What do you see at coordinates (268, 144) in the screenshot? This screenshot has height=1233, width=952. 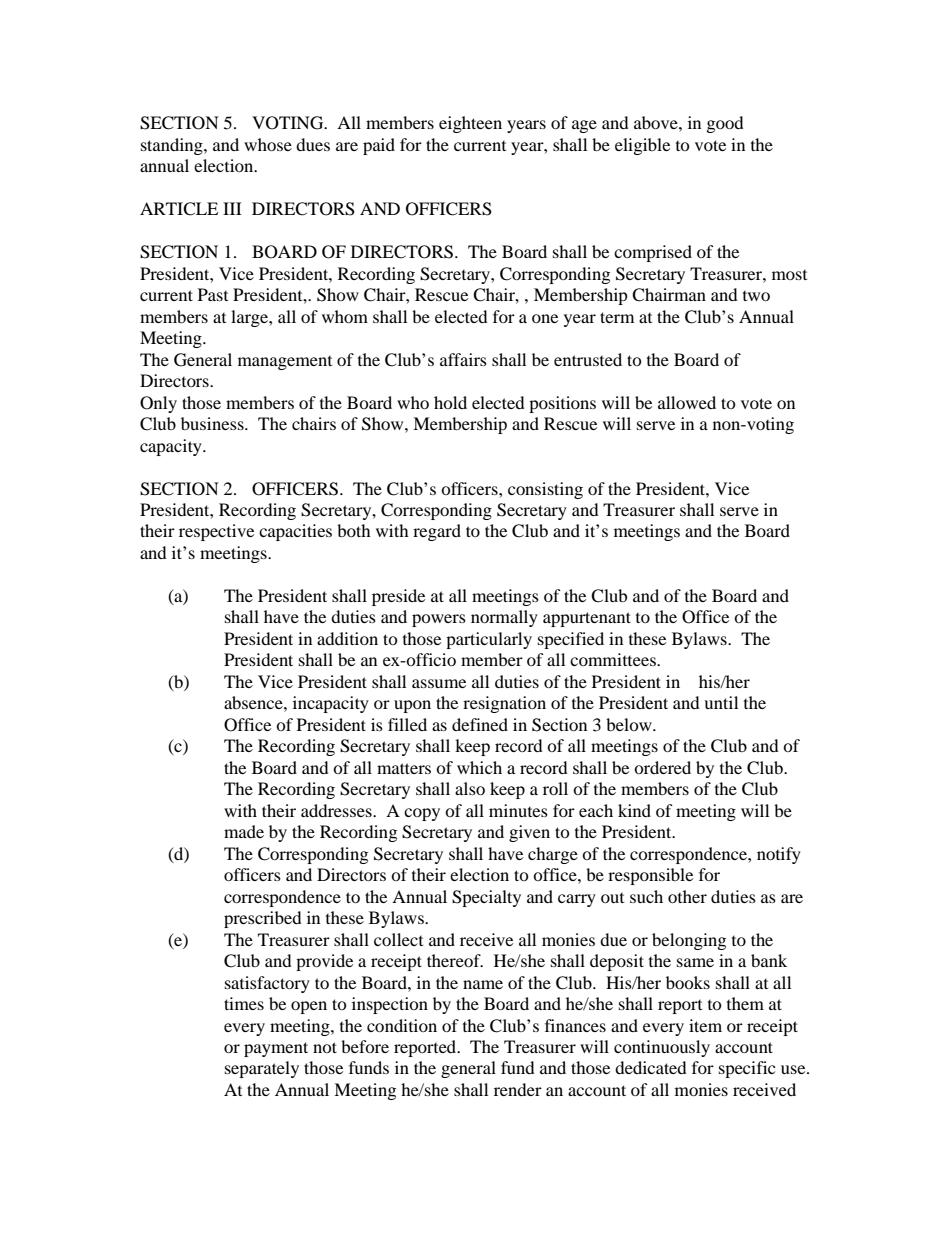 I see `whose` at bounding box center [268, 144].
